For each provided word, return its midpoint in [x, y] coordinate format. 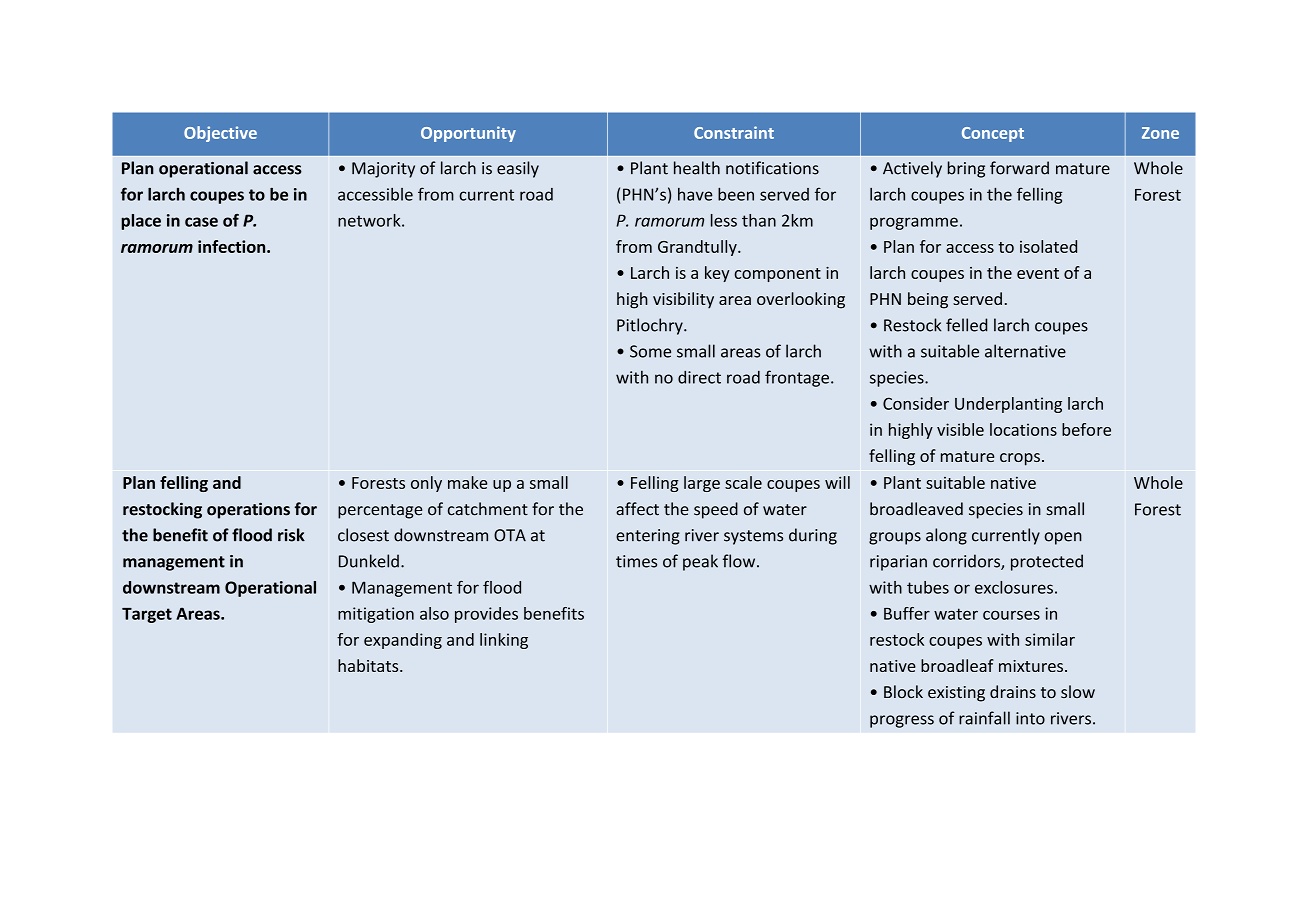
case [201, 222]
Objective [220, 134]
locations [1023, 429]
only [426, 484]
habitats [369, 665]
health [697, 168]
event [1038, 273]
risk [291, 535]
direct [699, 377]
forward [1019, 168]
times [636, 561]
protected [1047, 562]
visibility [683, 300]
